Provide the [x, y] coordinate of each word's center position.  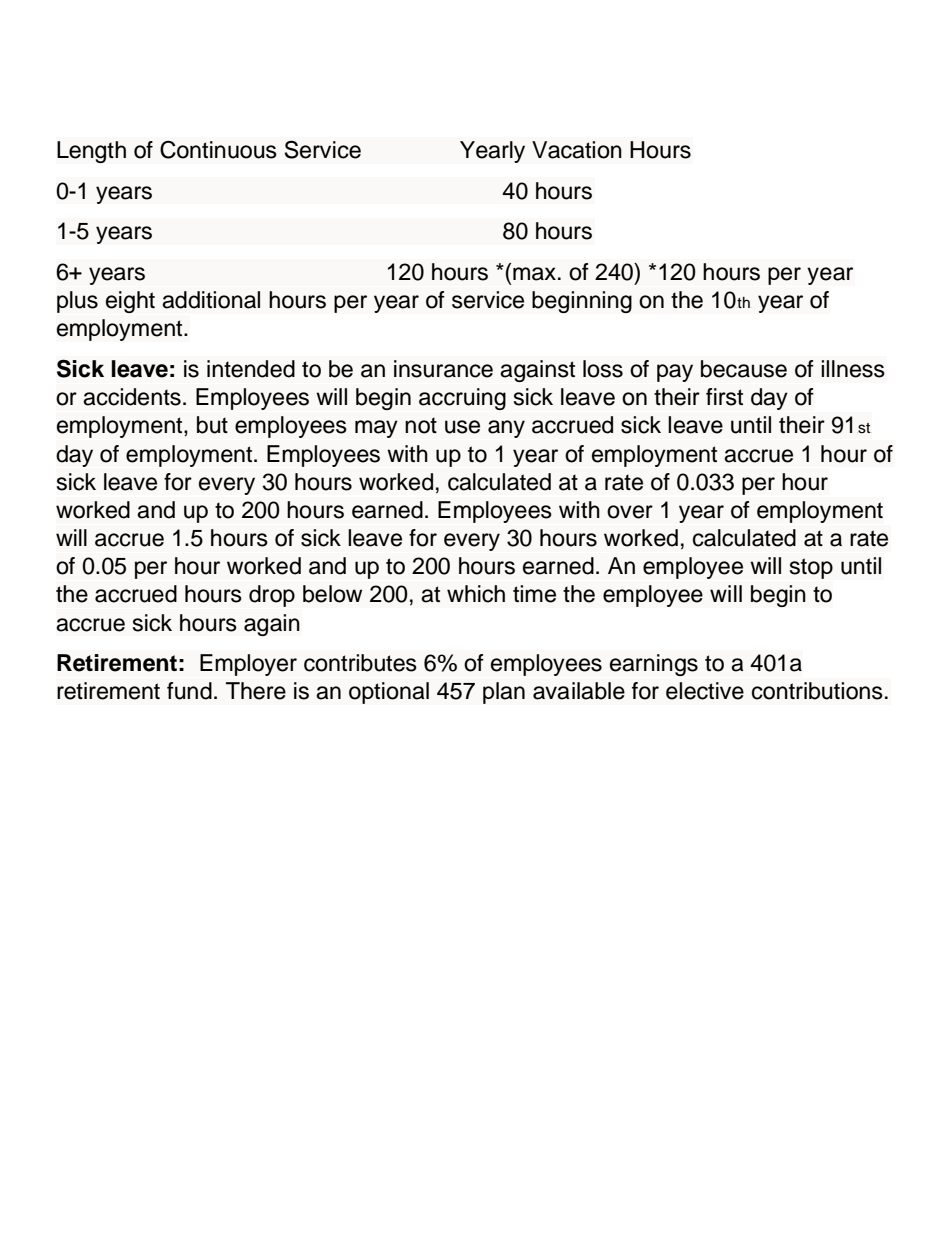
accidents [132, 397]
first [724, 397]
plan [504, 693]
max [534, 274]
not [421, 425]
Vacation [577, 150]
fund [189, 691]
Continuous [218, 149]
